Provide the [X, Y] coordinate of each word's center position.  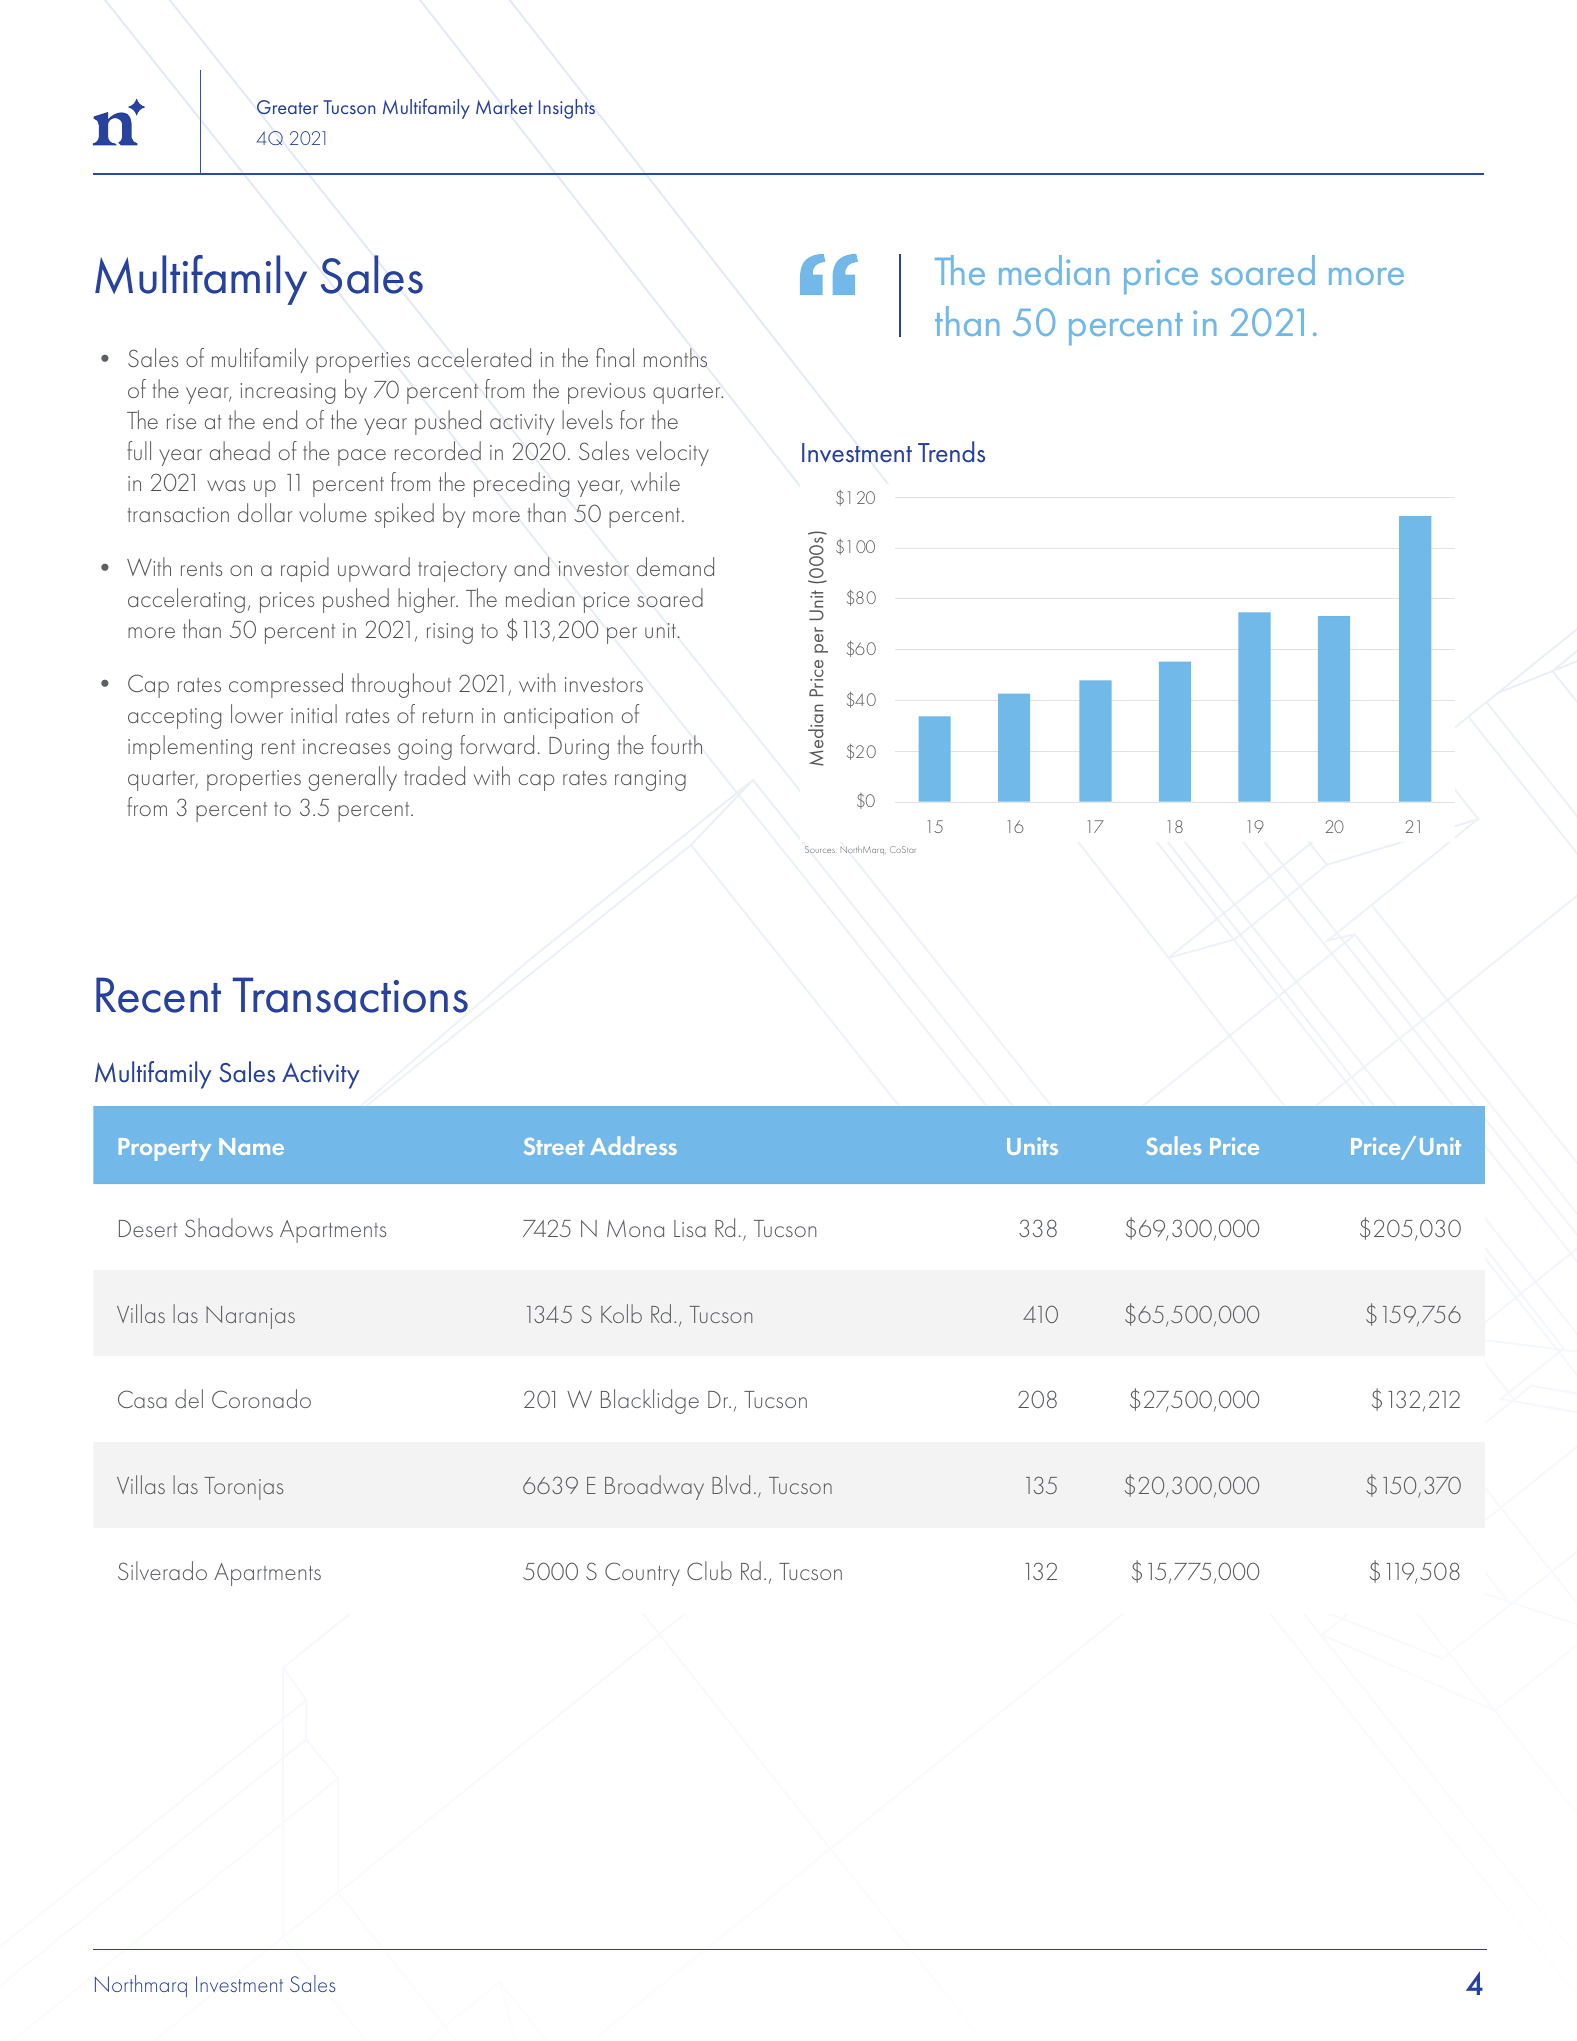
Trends [951, 452]
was [226, 485]
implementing [190, 747]
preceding [521, 484]
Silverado [162, 1570]
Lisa [690, 1228]
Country [642, 1574]
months [675, 357]
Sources [820, 849]
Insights [567, 109]
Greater [287, 107]
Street [554, 1146]
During [579, 748]
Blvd [731, 1484]
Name [251, 1146]
